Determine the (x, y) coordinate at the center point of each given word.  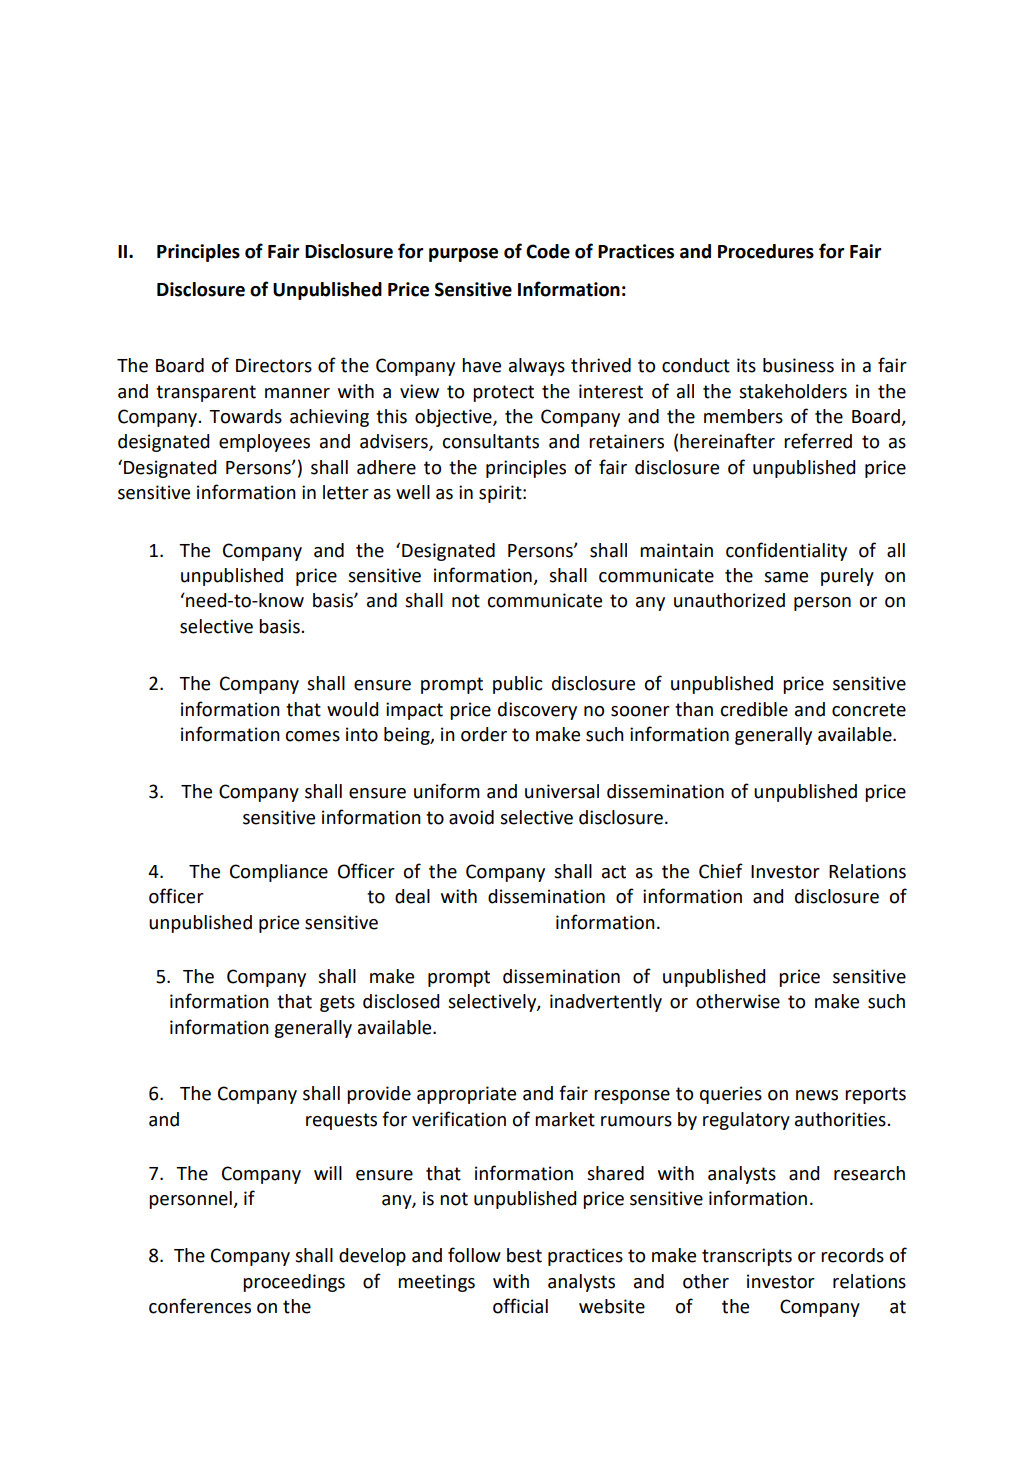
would (352, 709)
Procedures (766, 251)
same (786, 577)
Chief (721, 871)
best (524, 1255)
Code (548, 251)
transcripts (747, 1257)
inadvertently (606, 1003)
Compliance (279, 873)
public (518, 685)
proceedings (294, 1283)
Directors (274, 365)
